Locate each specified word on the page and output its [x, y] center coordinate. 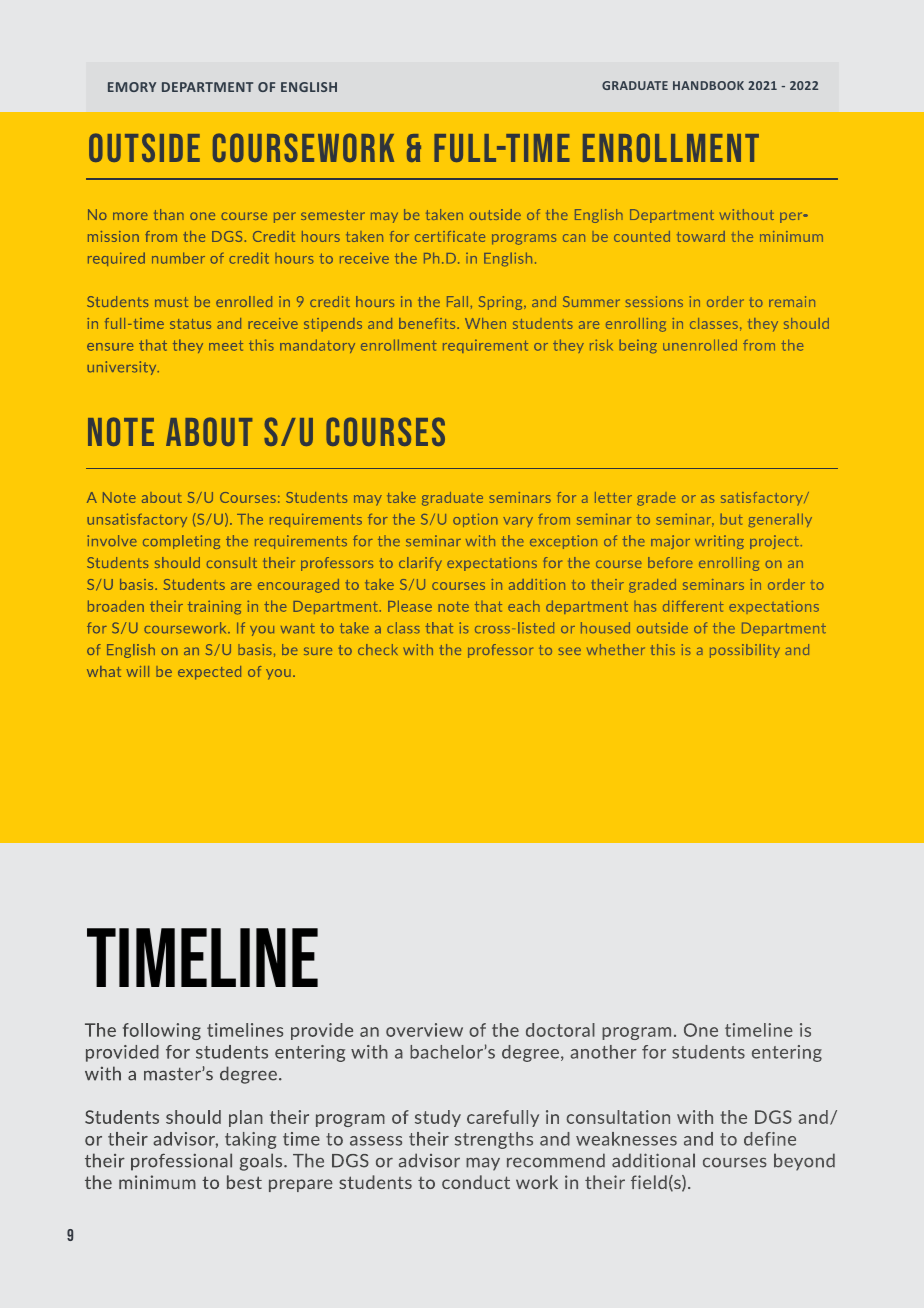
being [638, 346]
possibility [745, 651]
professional [181, 1162]
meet [226, 345]
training [214, 607]
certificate [450, 236]
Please [410, 606]
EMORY [132, 87]
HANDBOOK [708, 85]
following [162, 1031]
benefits [428, 323]
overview [424, 1030]
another [603, 1052]
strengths [494, 1140]
